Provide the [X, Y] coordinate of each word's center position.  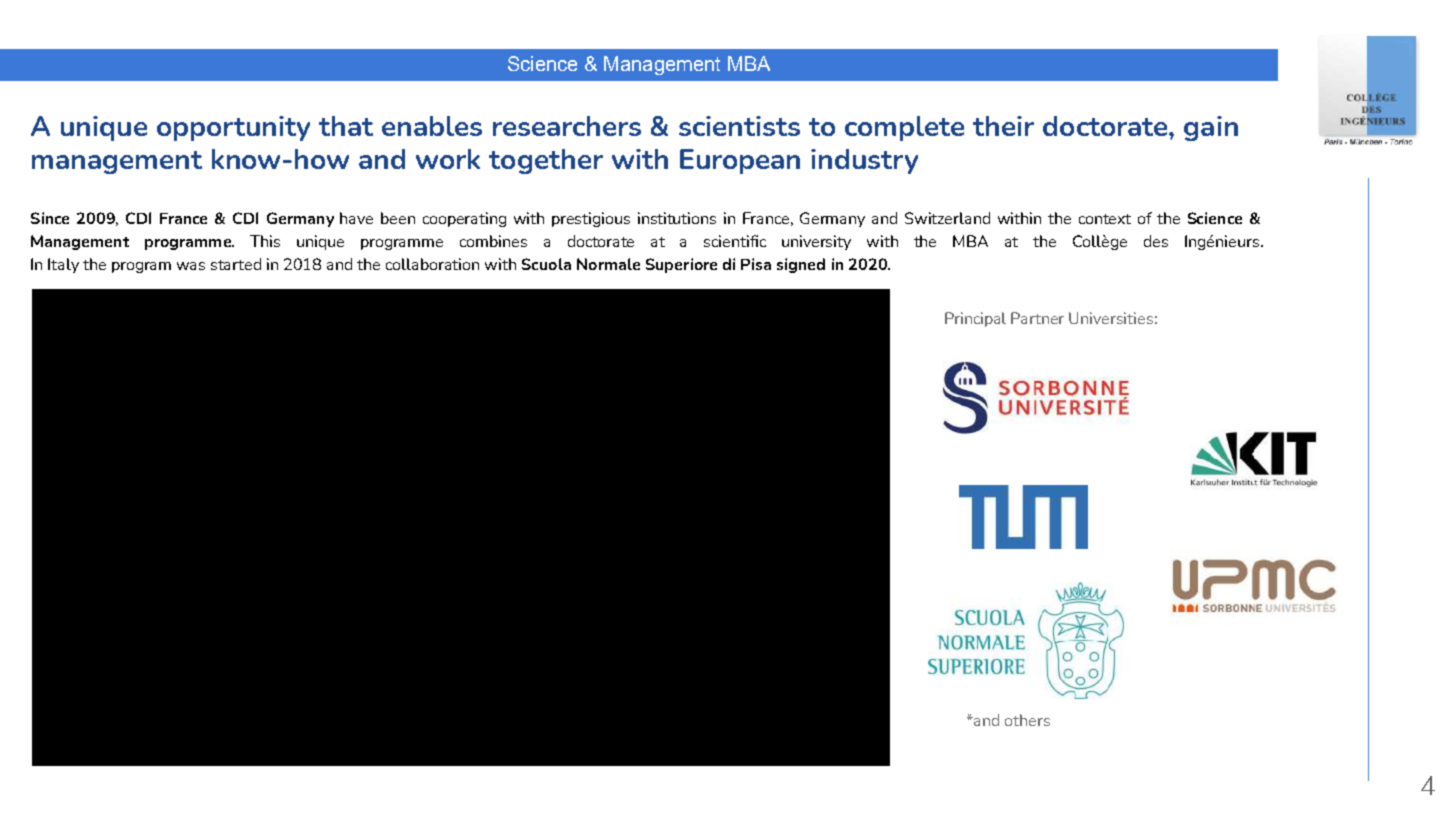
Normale [608, 264]
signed [801, 265]
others [1027, 720]
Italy [63, 265]
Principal [975, 319]
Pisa [756, 264]
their [1003, 126]
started [236, 264]
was [191, 266]
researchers [567, 126]
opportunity [233, 128]
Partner [1037, 318]
